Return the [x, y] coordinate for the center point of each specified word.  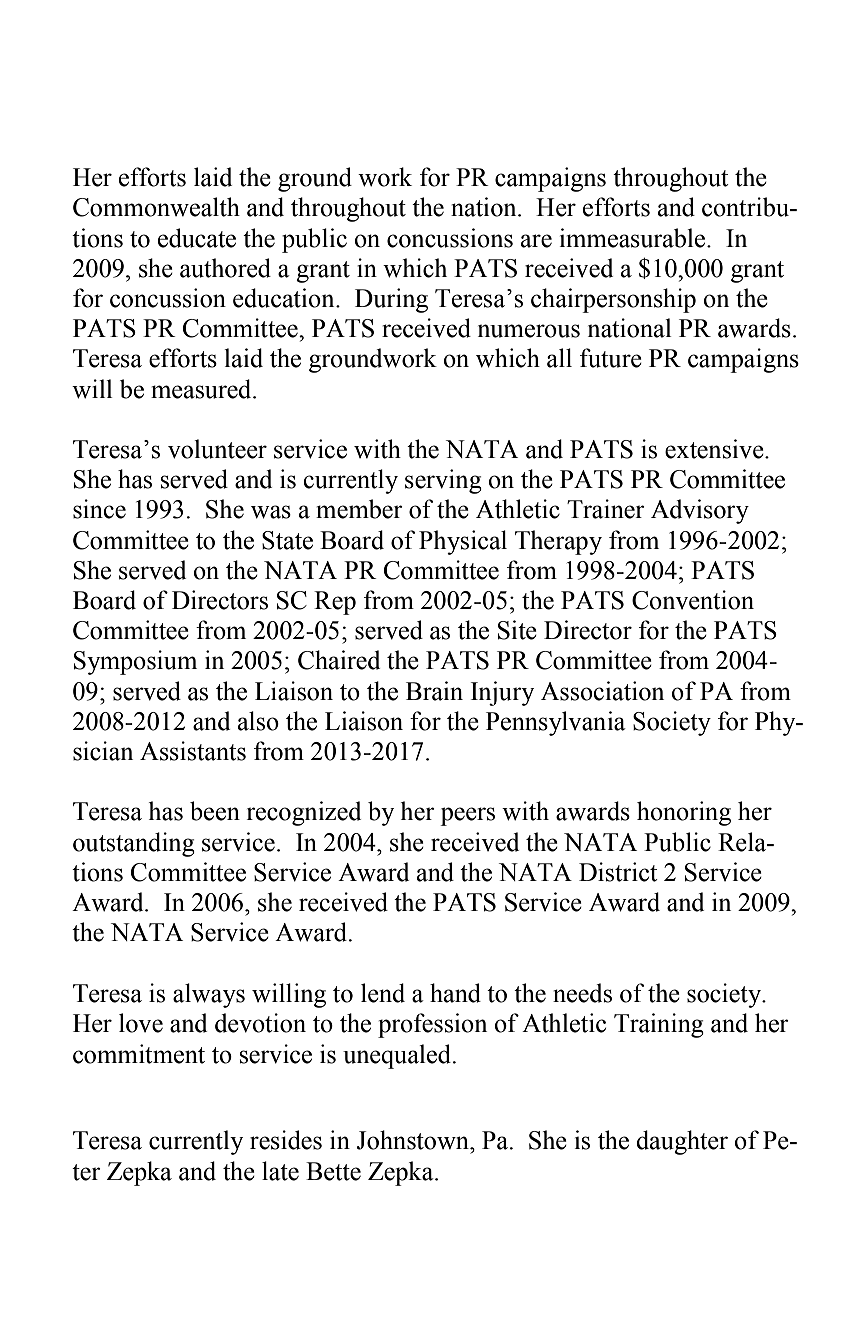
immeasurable [634, 238]
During [391, 300]
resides [286, 1140]
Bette [333, 1171]
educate [197, 238]
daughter [682, 1142]
